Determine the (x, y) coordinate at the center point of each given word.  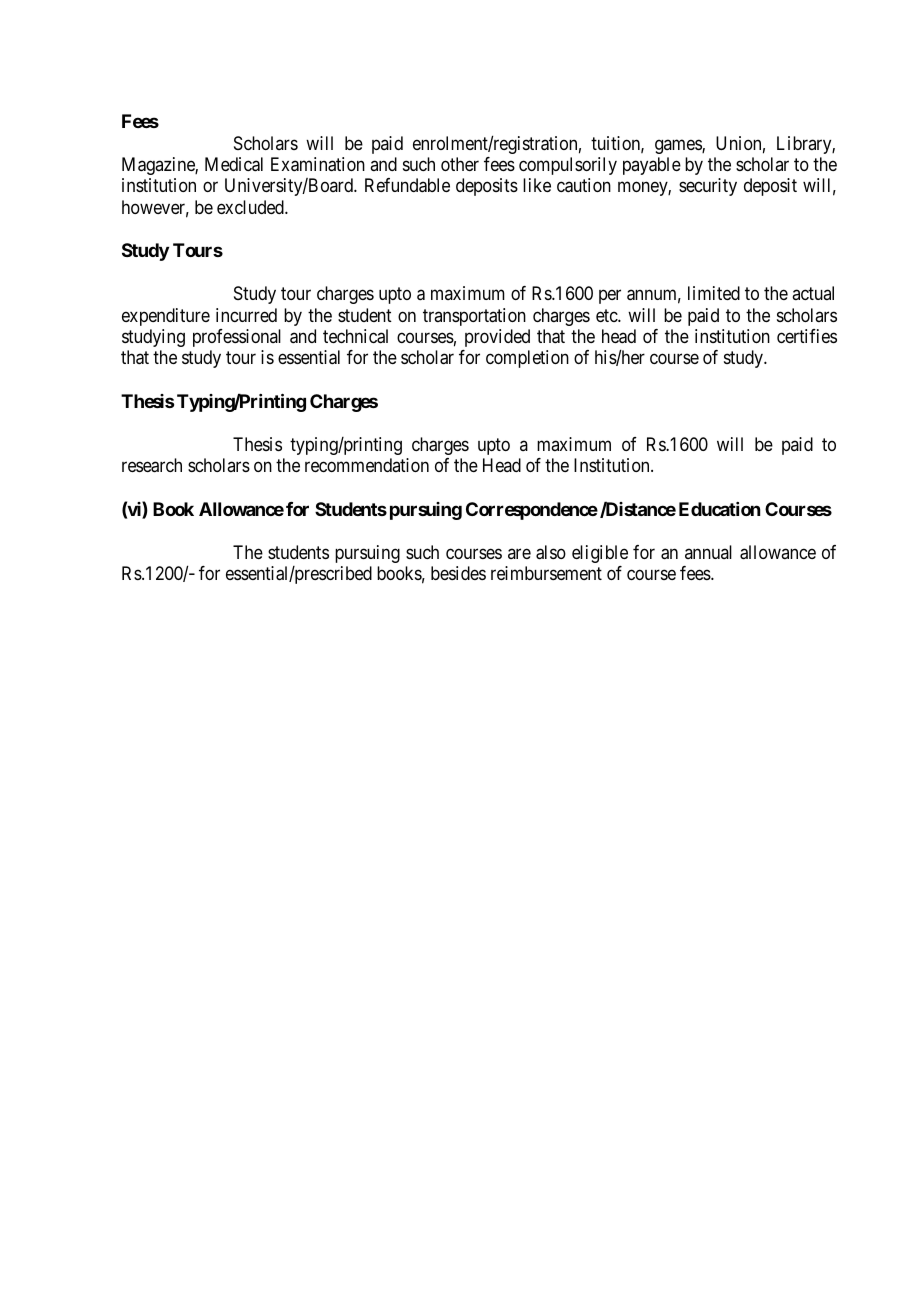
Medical (234, 164)
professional (237, 338)
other (460, 164)
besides (458, 573)
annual (708, 552)
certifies (807, 336)
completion (527, 359)
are (519, 553)
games (679, 146)
